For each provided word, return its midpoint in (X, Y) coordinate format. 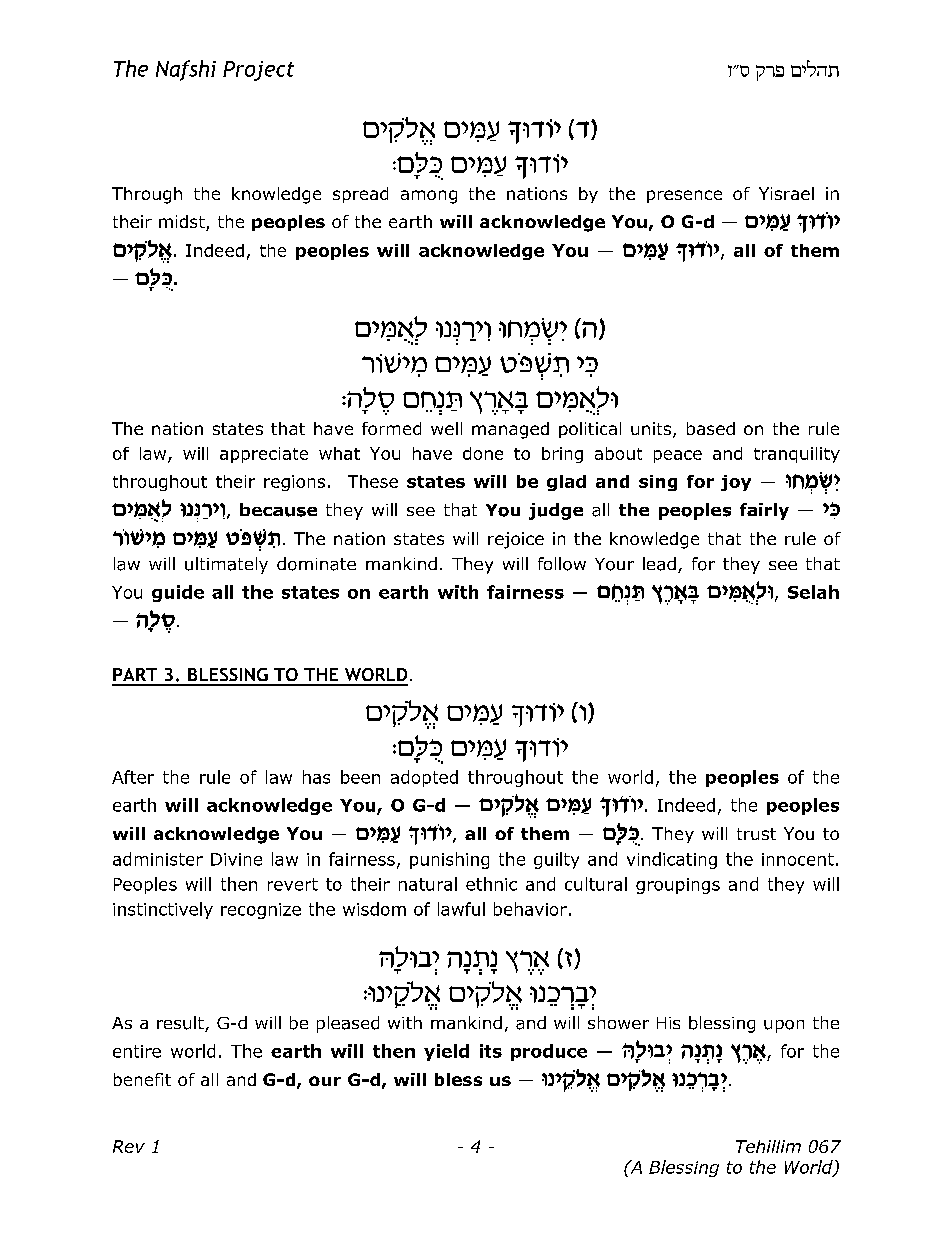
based (711, 428)
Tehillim (768, 1146)
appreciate (264, 455)
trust (756, 834)
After (133, 777)
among (429, 197)
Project (258, 71)
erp (770, 73)
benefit (142, 1079)
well (446, 428)
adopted (424, 778)
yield (446, 1052)
